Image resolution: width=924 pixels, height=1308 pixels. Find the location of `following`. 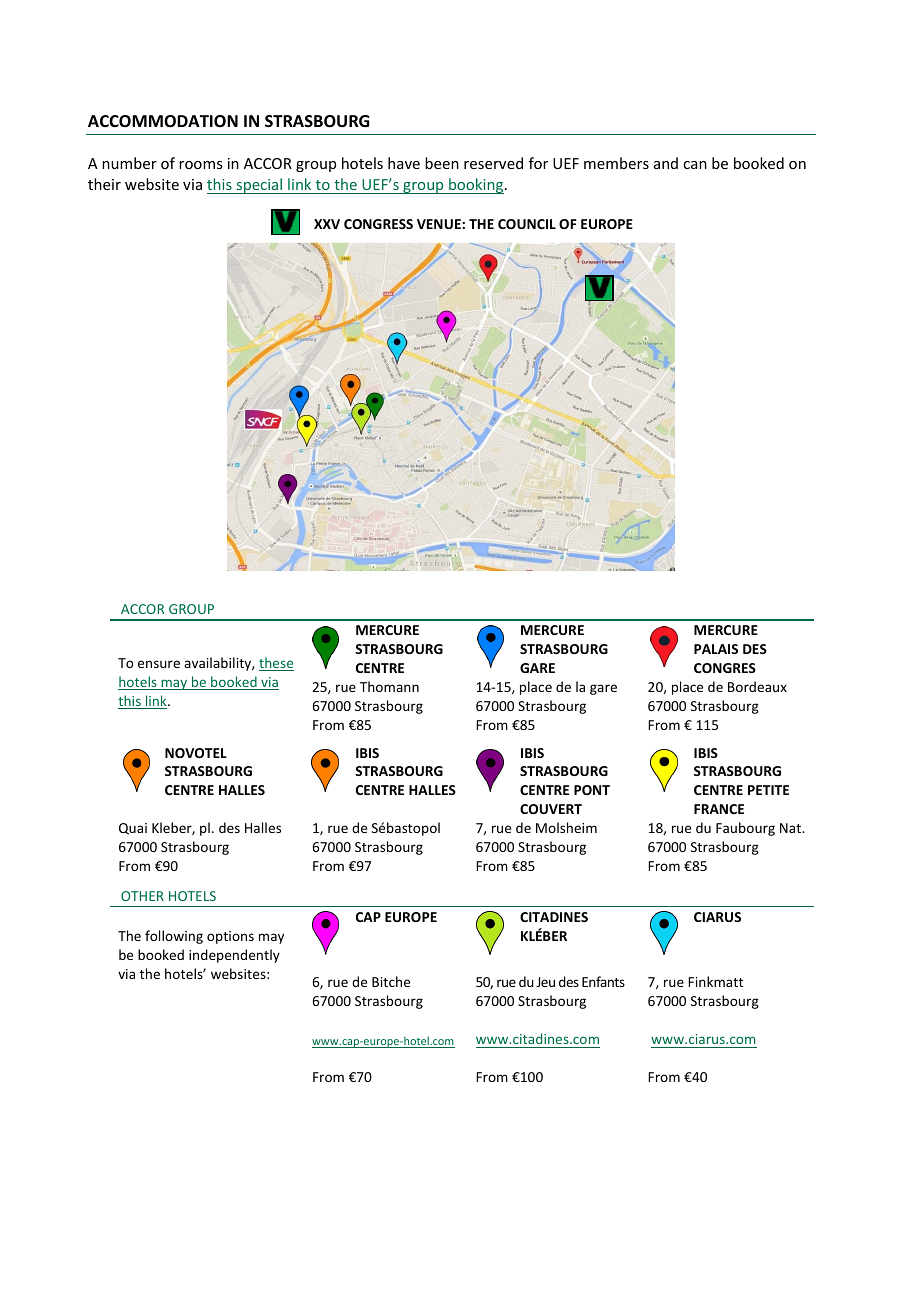

following is located at coordinates (174, 937).
